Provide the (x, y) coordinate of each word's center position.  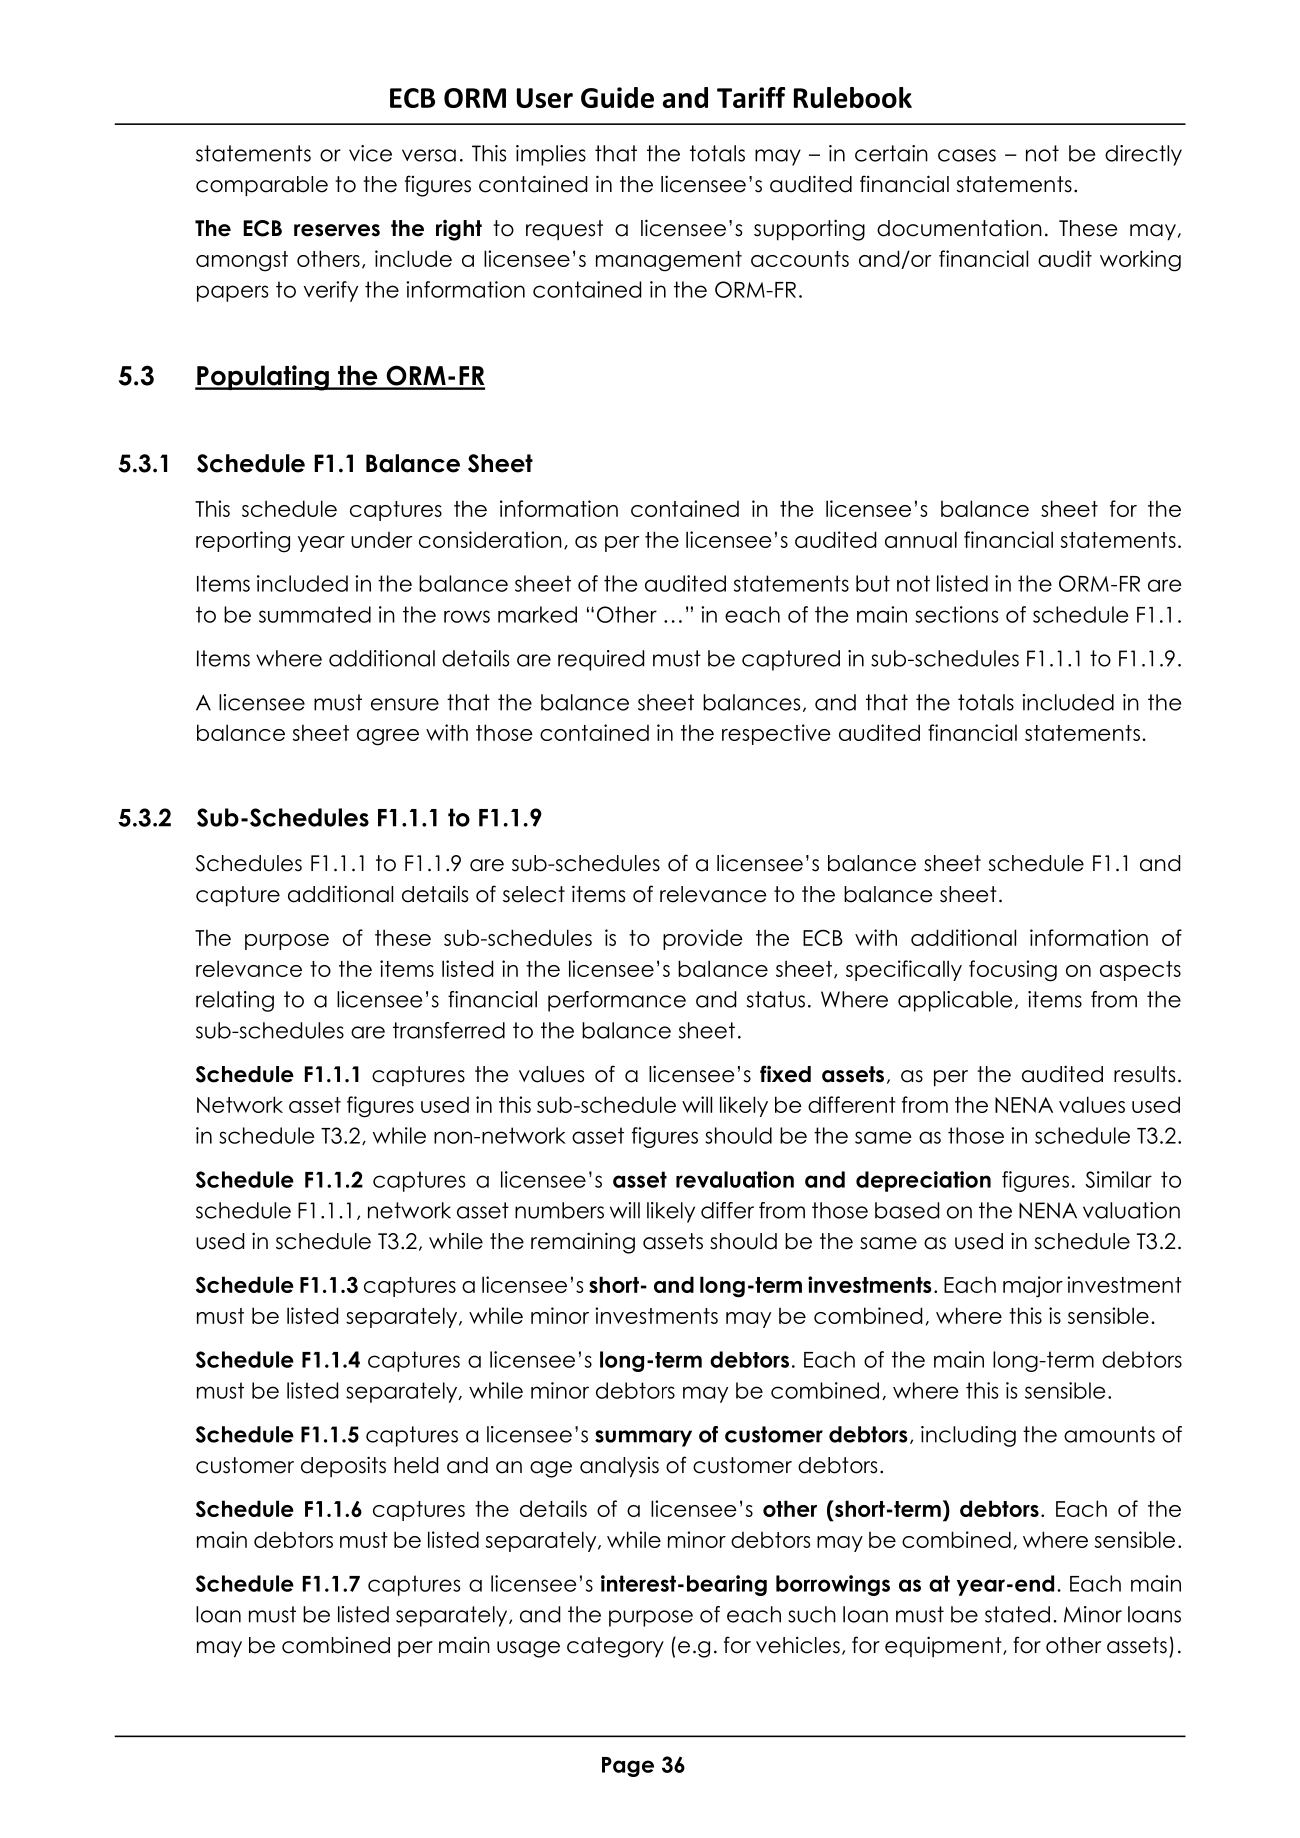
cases (967, 155)
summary (643, 1438)
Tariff (751, 97)
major (1033, 1287)
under (382, 539)
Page (628, 1767)
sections (956, 614)
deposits (343, 1467)
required (601, 660)
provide (703, 939)
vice (370, 153)
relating (235, 1001)
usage (528, 1649)
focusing (1013, 971)
